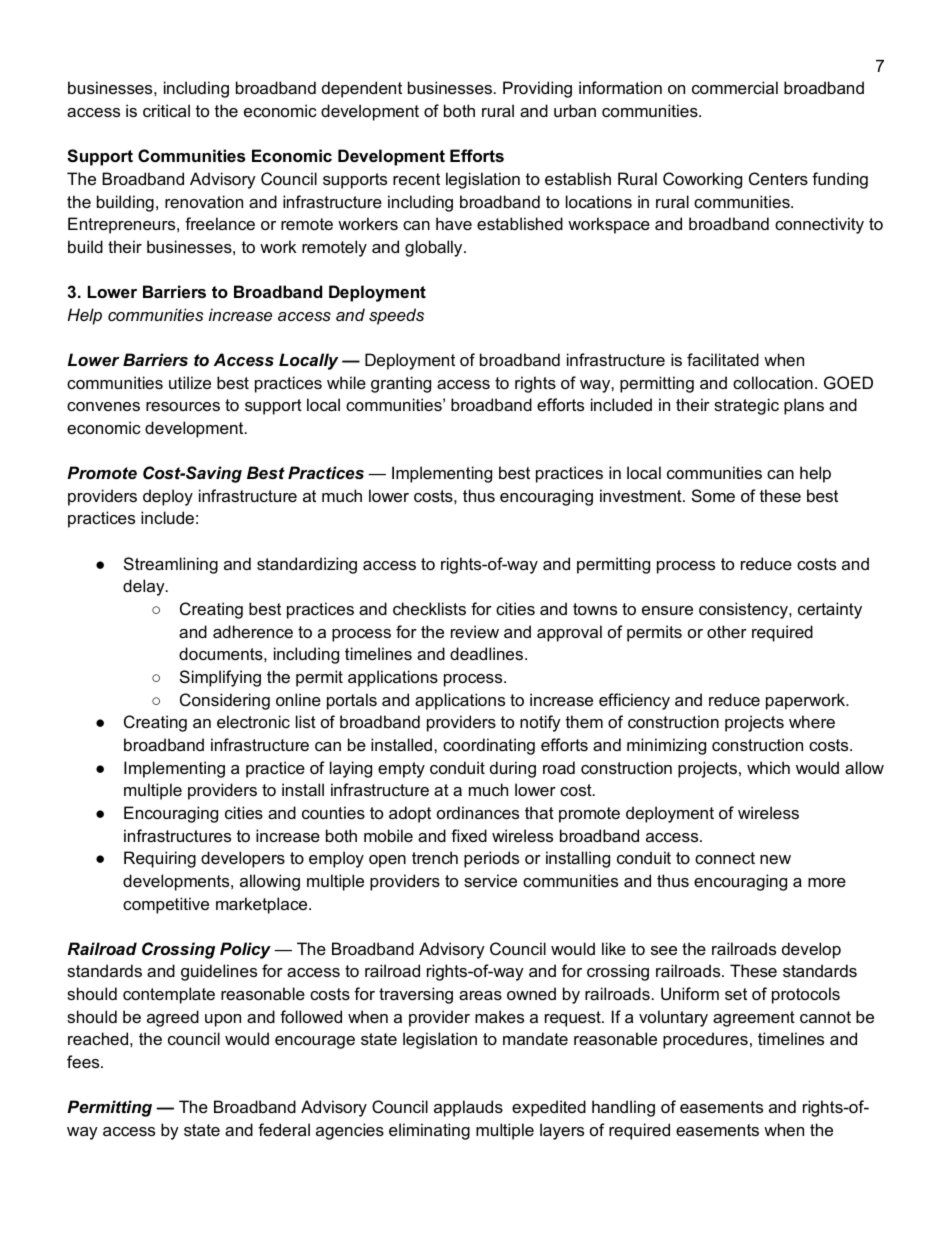  Describe the element at coordinates (537, 89) in the image. I see `Providing` at that location.
